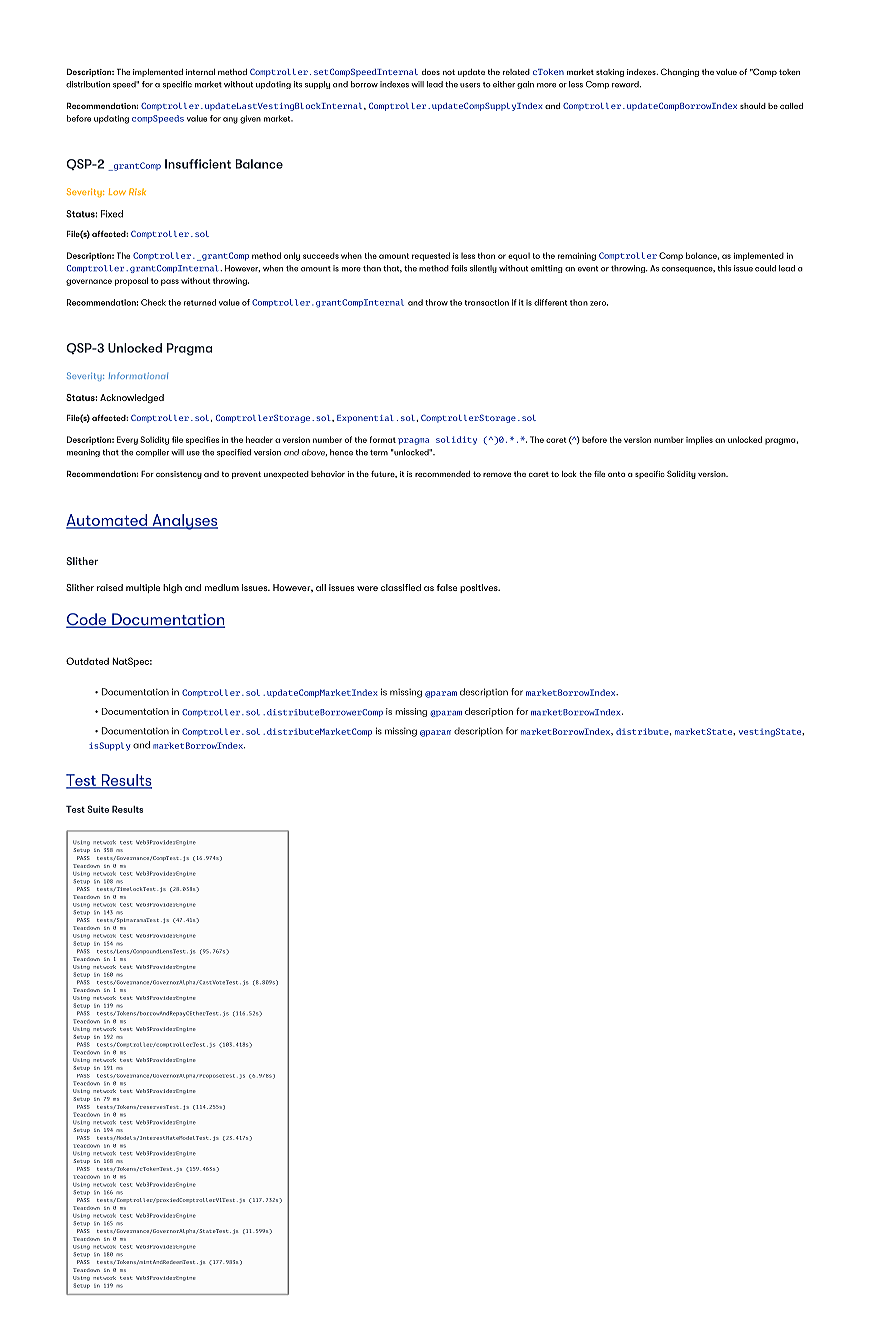 The width and height of the page is (896, 1329). Describe the element at coordinates (98, 809) in the page. I see `Suite` at that location.
